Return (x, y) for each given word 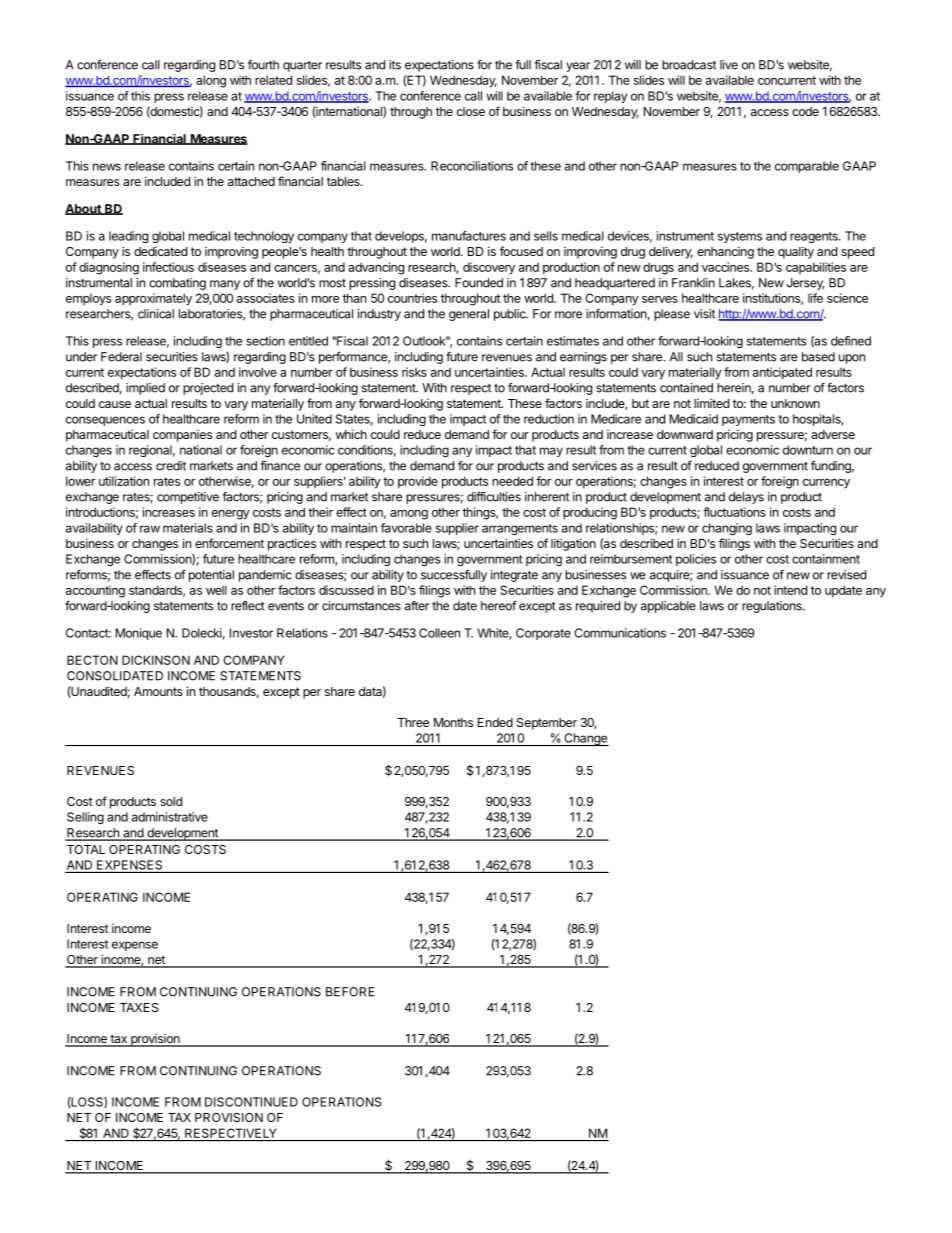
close (471, 111)
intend (790, 590)
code (805, 111)
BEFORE (350, 992)
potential (211, 576)
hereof (499, 606)
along (211, 81)
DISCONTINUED (251, 1102)
